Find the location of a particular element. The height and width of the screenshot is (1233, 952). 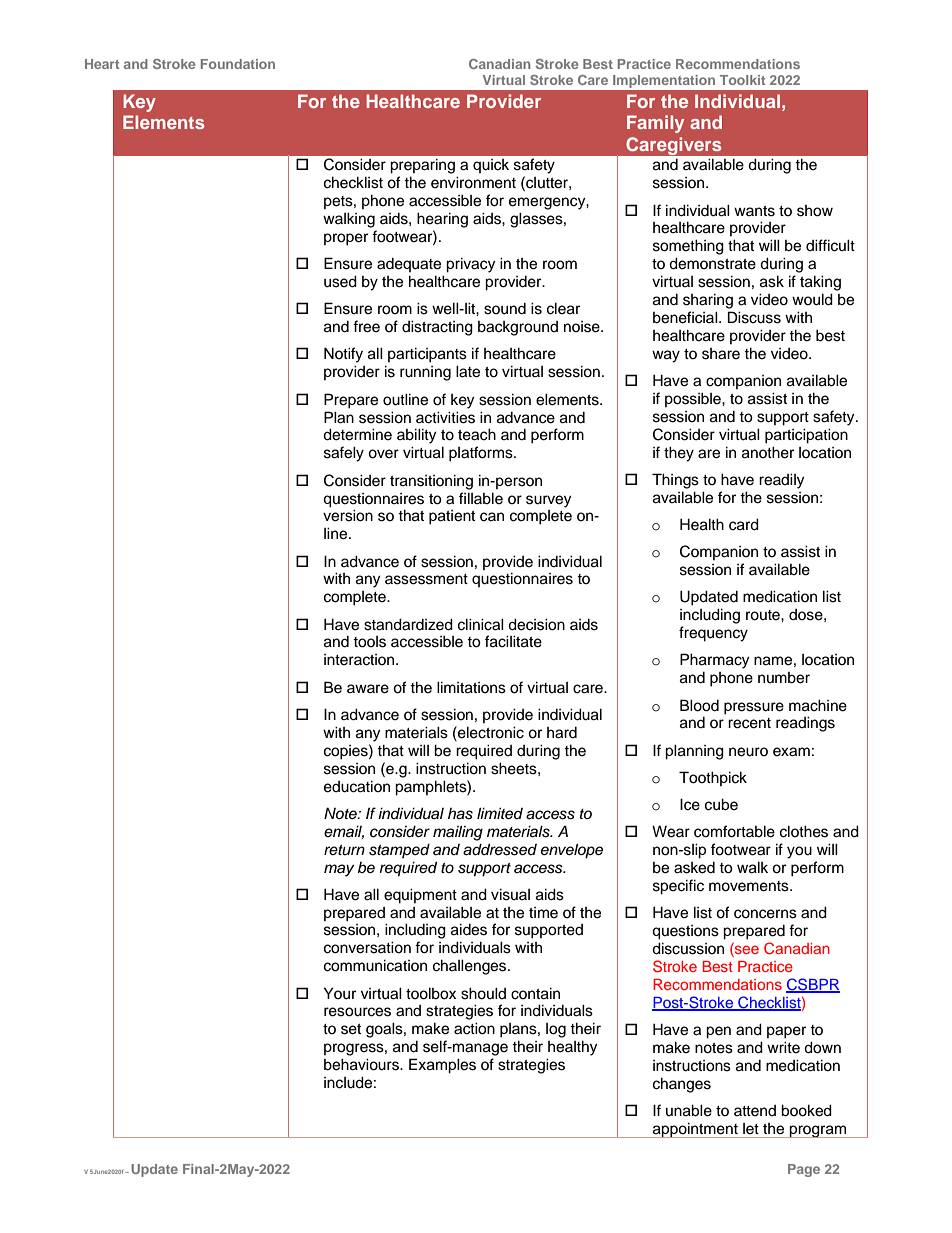

quick is located at coordinates (491, 166).
